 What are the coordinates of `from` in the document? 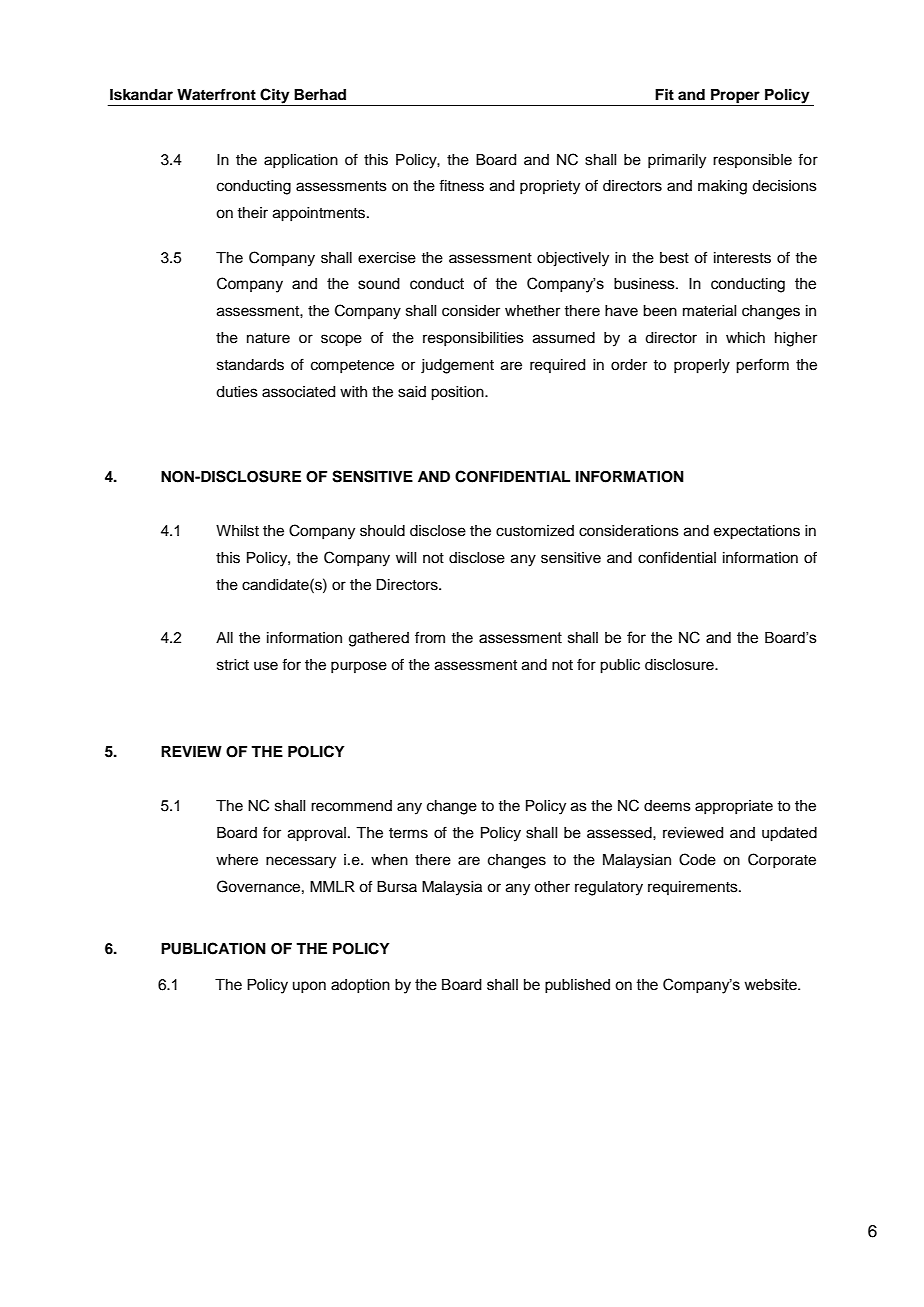 It's located at (430, 637).
